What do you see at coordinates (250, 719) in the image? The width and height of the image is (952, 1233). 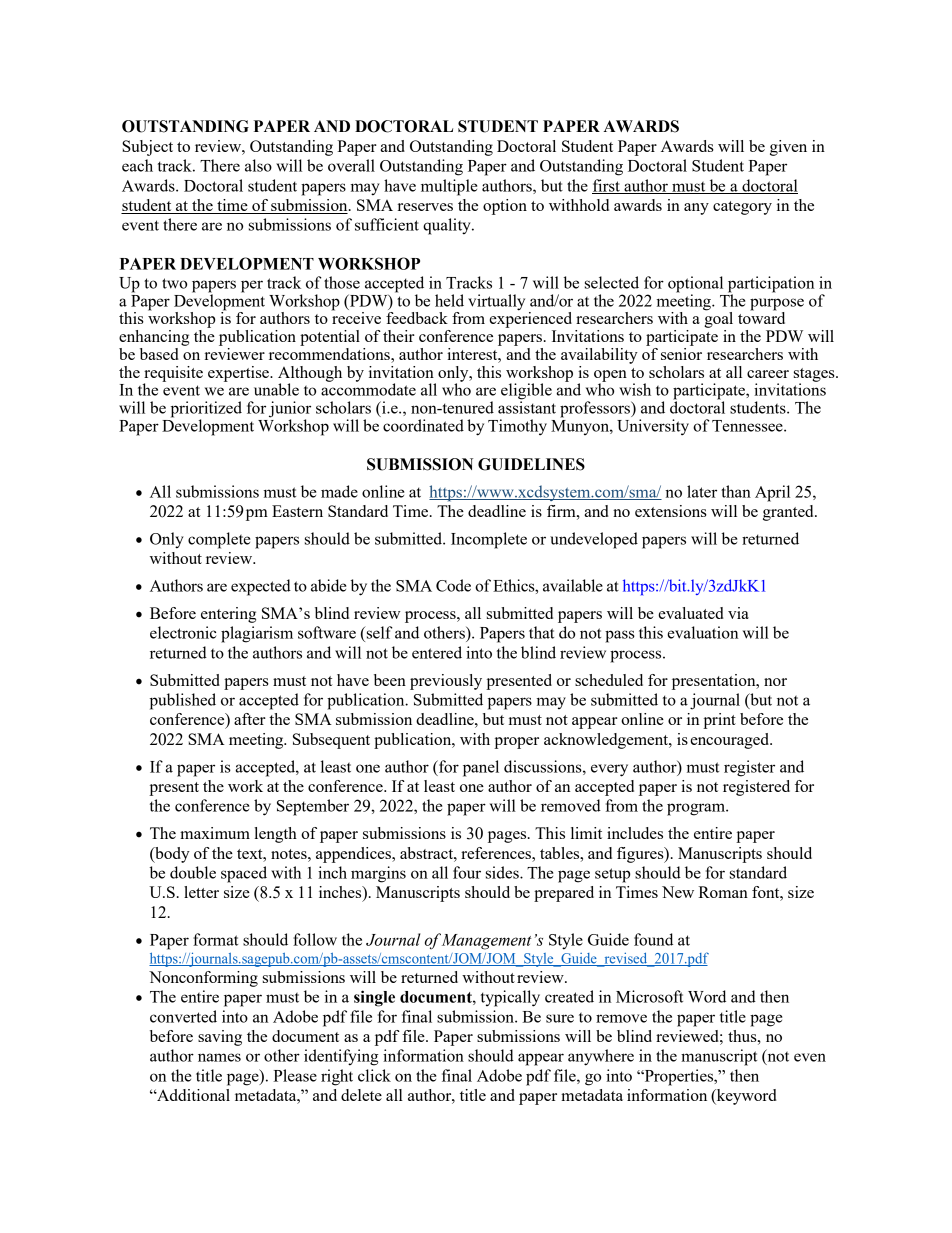 I see `after` at bounding box center [250, 719].
